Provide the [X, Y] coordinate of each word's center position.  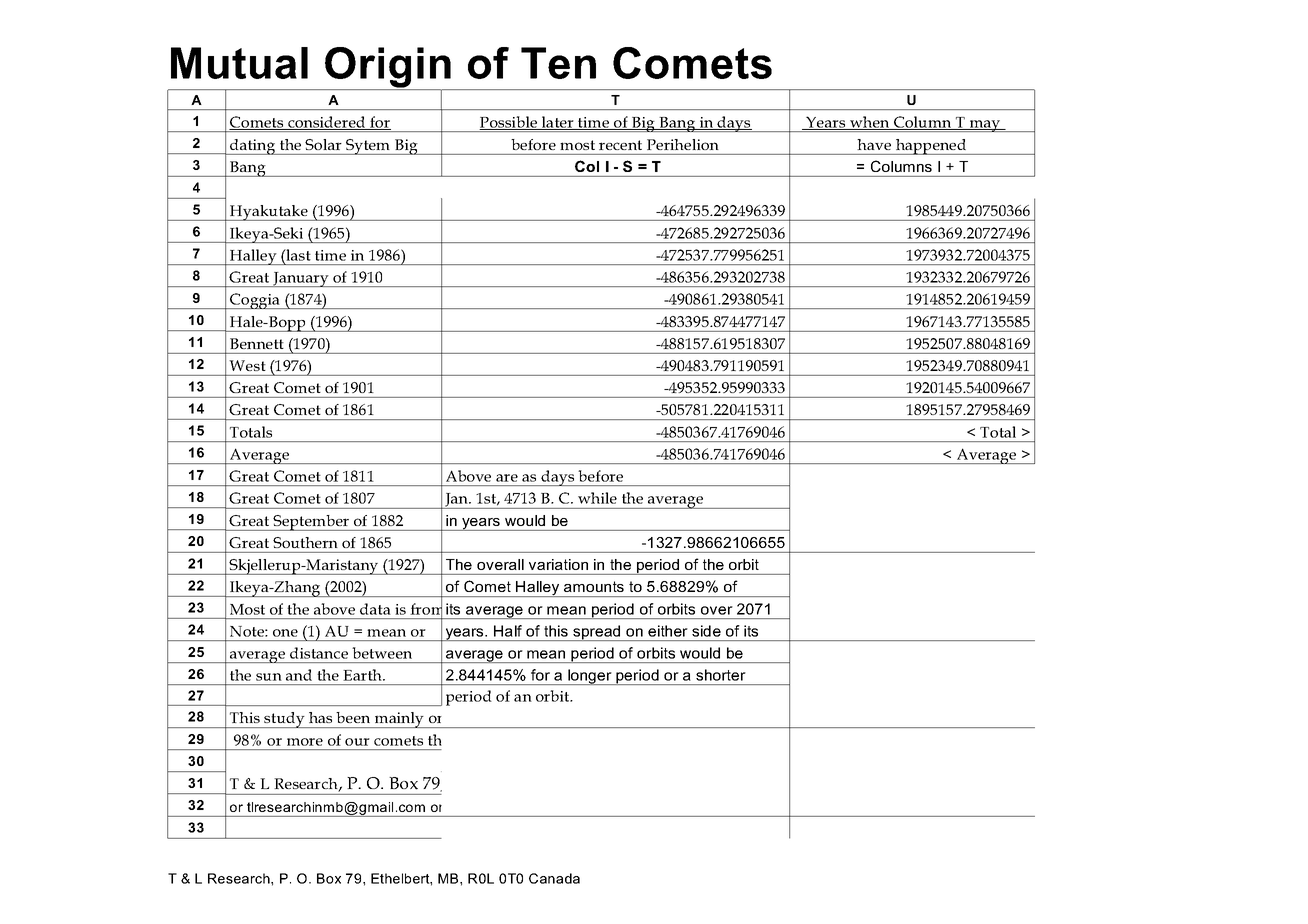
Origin [388, 68]
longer [590, 677]
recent [620, 145]
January [301, 279]
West [247, 365]
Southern [305, 542]
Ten [558, 63]
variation [558, 564]
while [597, 498]
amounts [594, 586]
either [668, 631]
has [320, 717]
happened [931, 147]
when [869, 123]
